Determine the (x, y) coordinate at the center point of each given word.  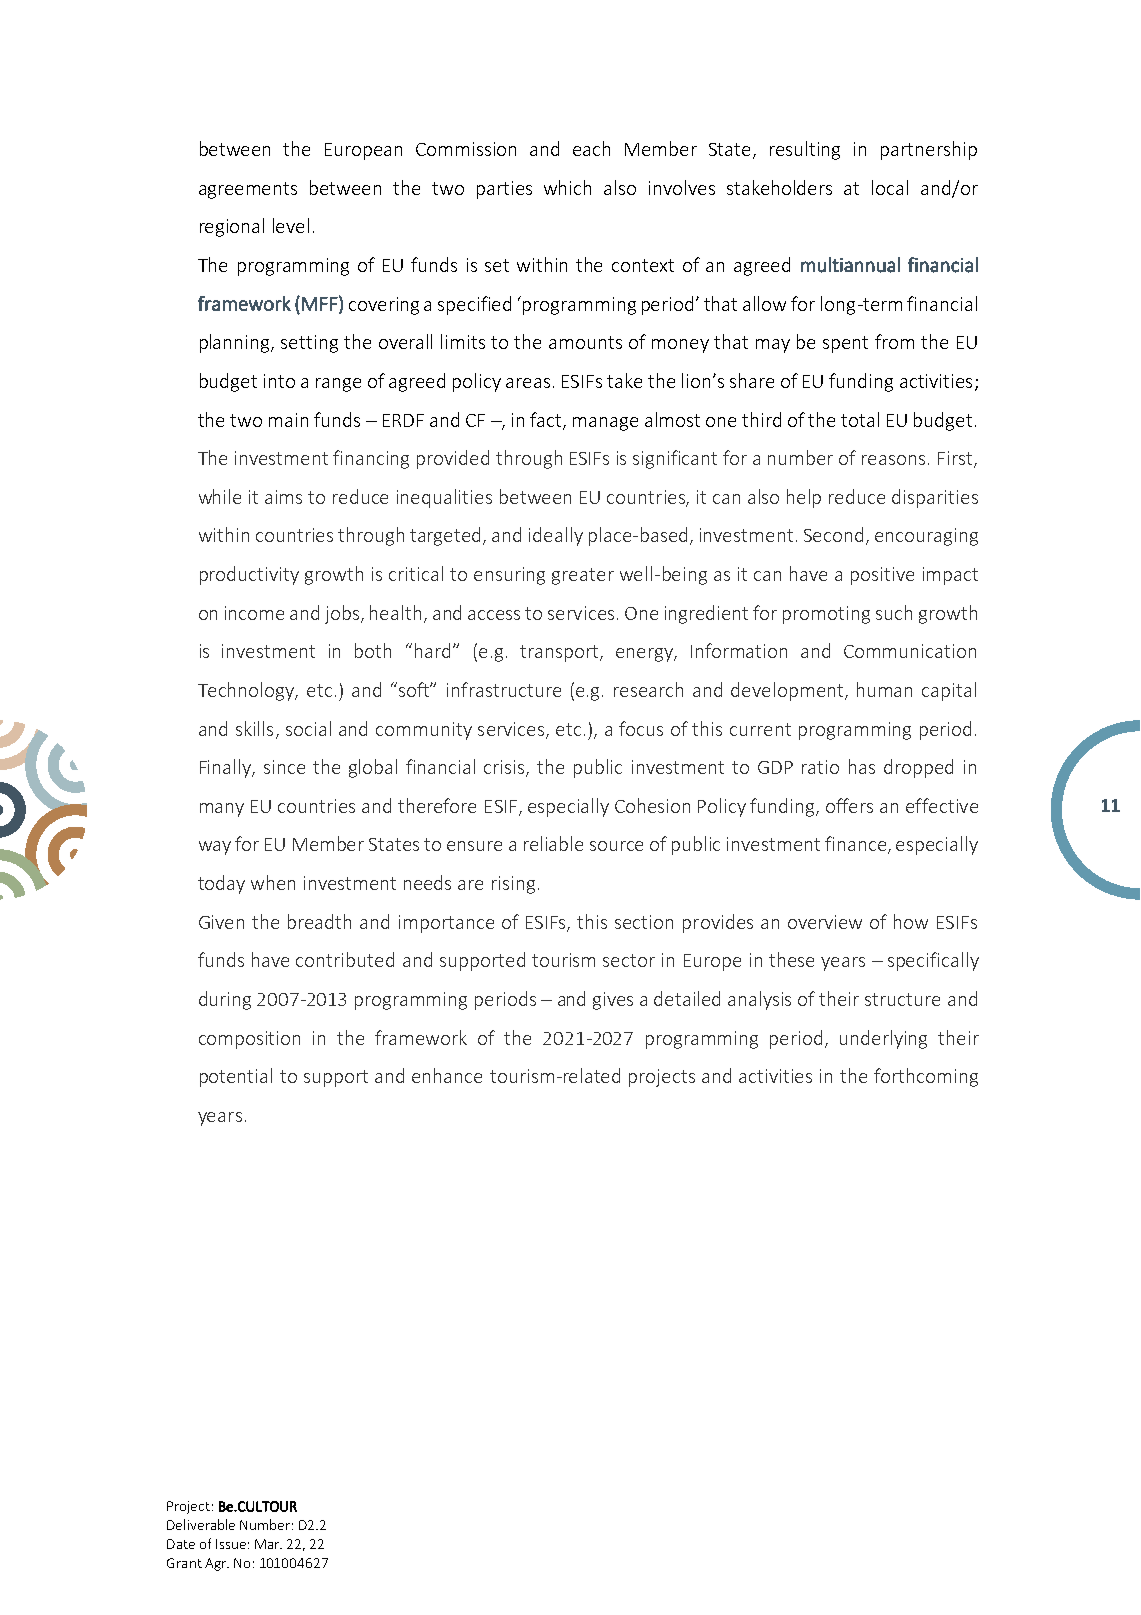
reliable (553, 843)
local (890, 187)
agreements (248, 190)
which (567, 187)
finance (857, 845)
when (273, 882)
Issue (231, 1544)
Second (833, 534)
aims (283, 497)
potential (236, 1077)
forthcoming (926, 1077)
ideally (556, 536)
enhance (447, 1075)
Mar (268, 1544)
